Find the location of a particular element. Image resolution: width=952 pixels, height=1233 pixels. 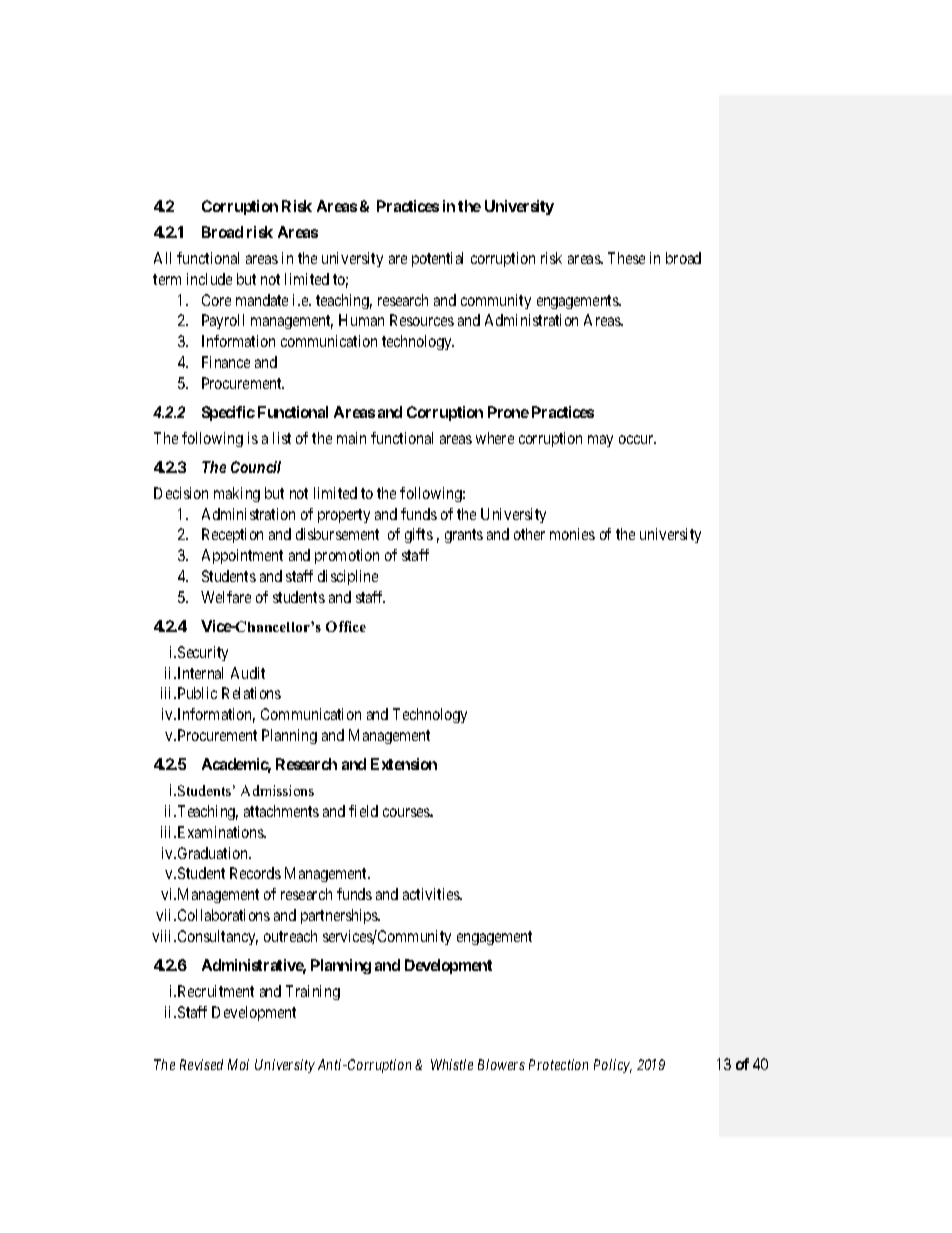

monies is located at coordinates (572, 534).
